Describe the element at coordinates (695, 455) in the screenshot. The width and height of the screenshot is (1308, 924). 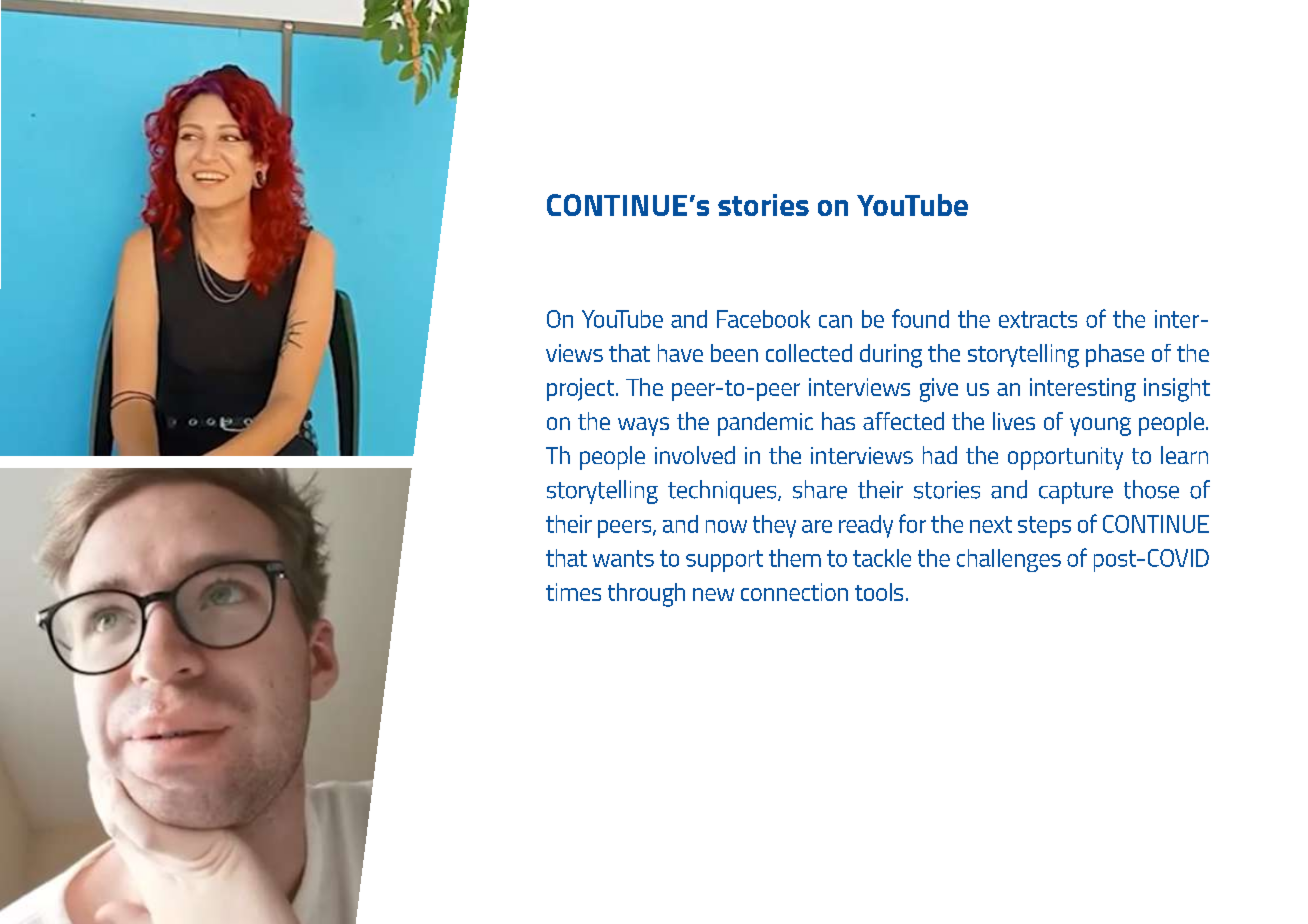
I see `involved` at that location.
